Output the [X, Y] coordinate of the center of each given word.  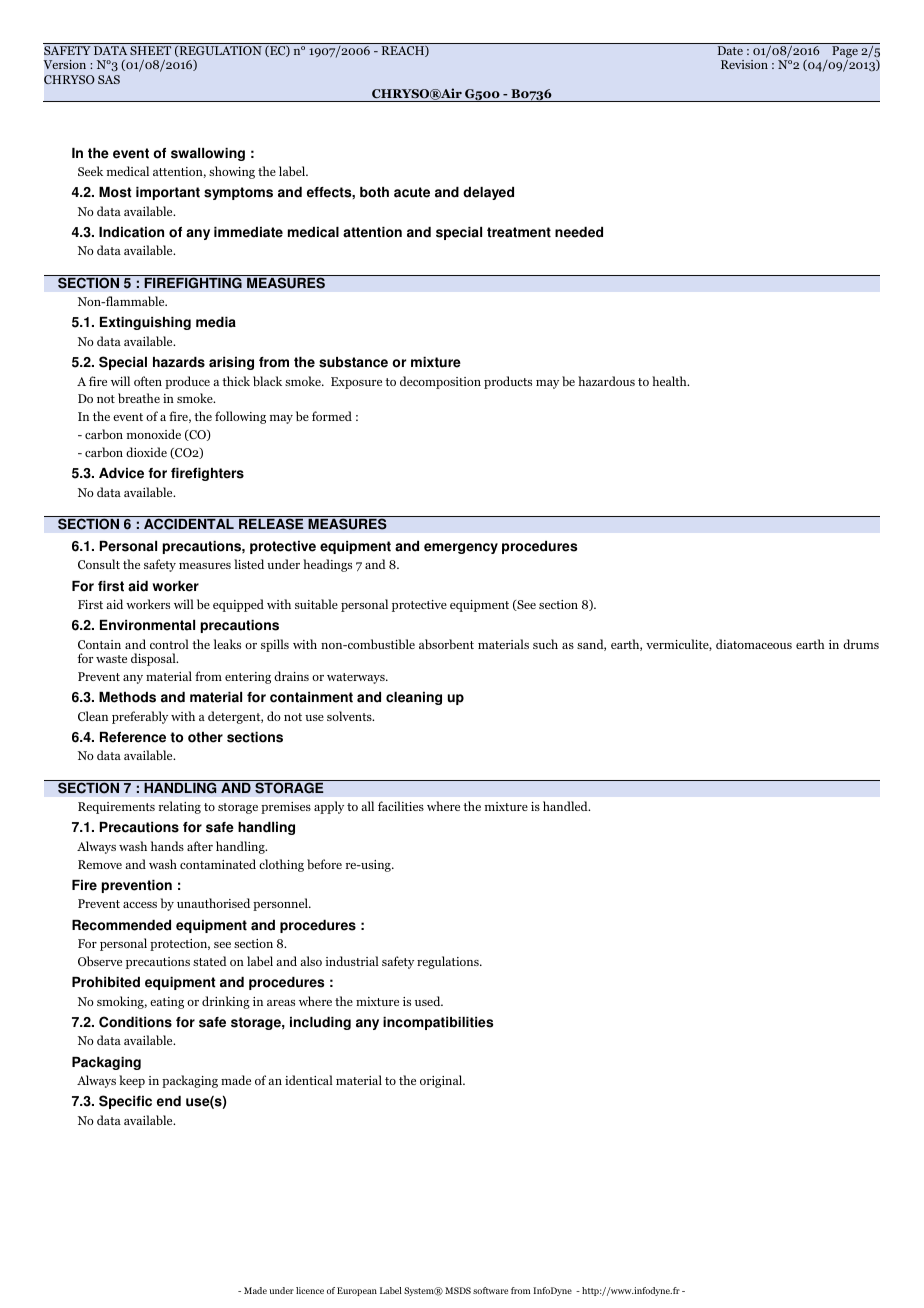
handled [566, 806]
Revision [744, 64]
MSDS [458, 1290]
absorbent [446, 644]
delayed [488, 193]
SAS [109, 79]
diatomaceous [754, 644]
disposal [154, 659]
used [429, 1001]
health [670, 381]
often [148, 381]
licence [310, 1290]
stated [210, 961]
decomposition [440, 382]
